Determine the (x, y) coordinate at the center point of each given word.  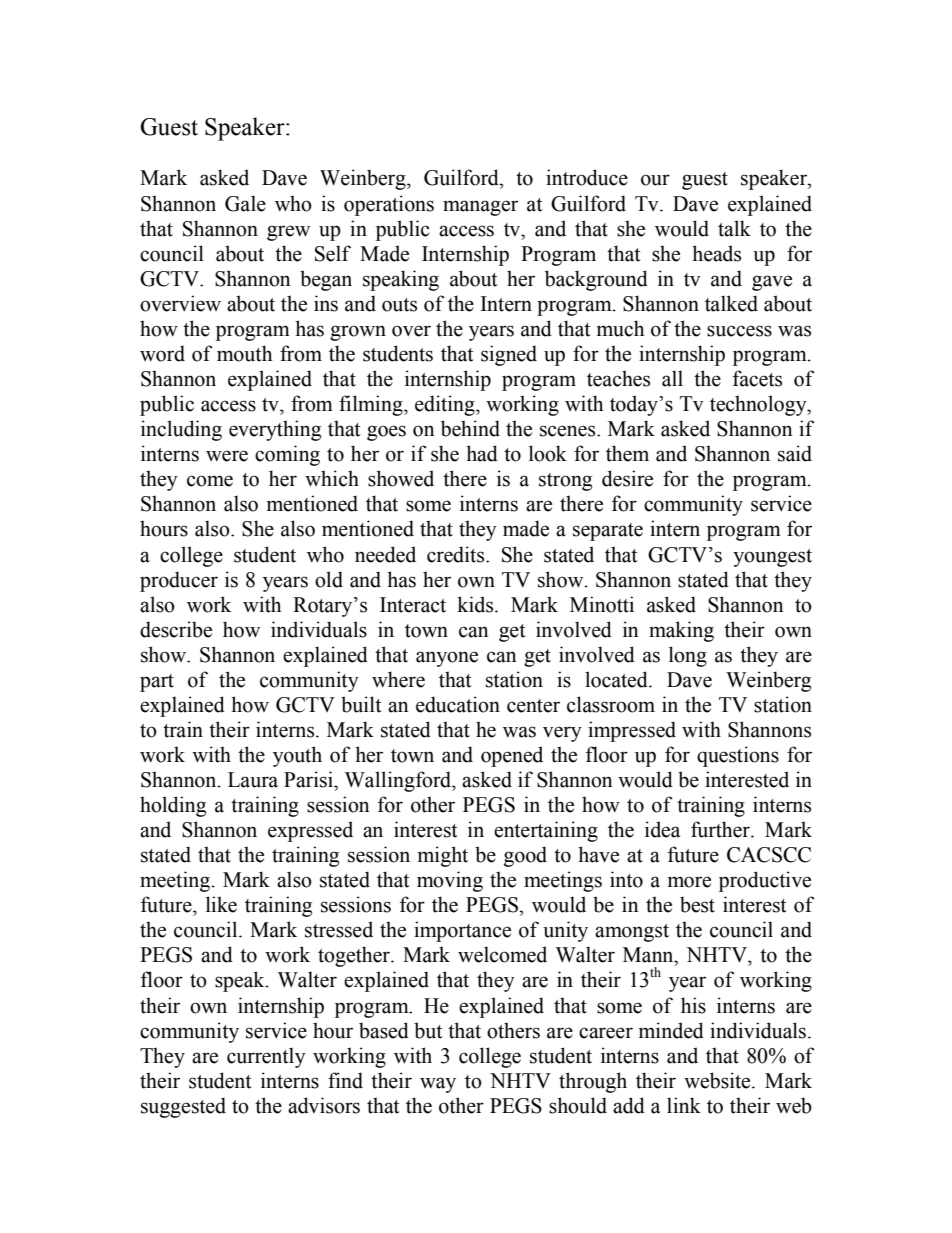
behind (470, 428)
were (227, 456)
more (689, 882)
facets (757, 378)
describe (176, 629)
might (443, 856)
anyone (447, 659)
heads (716, 253)
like (221, 904)
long (688, 656)
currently (266, 1057)
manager (480, 208)
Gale (245, 203)
